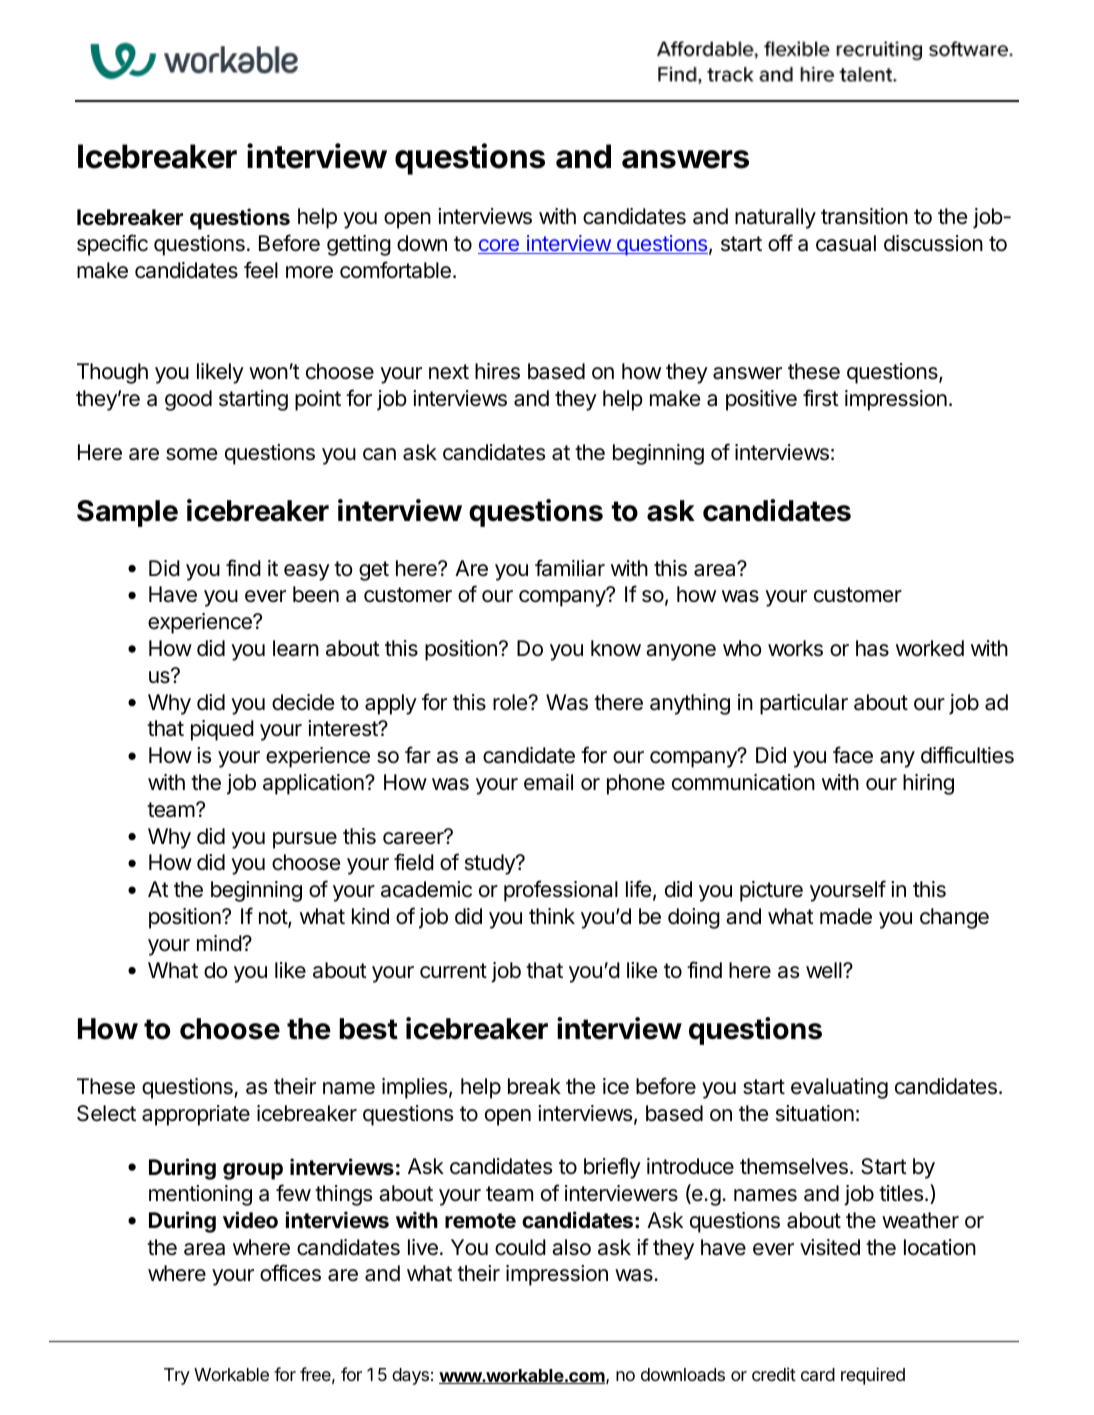 Image resolution: width=1094 pixels, height=1415 pixels. I want to click on familiar, so click(570, 568).
